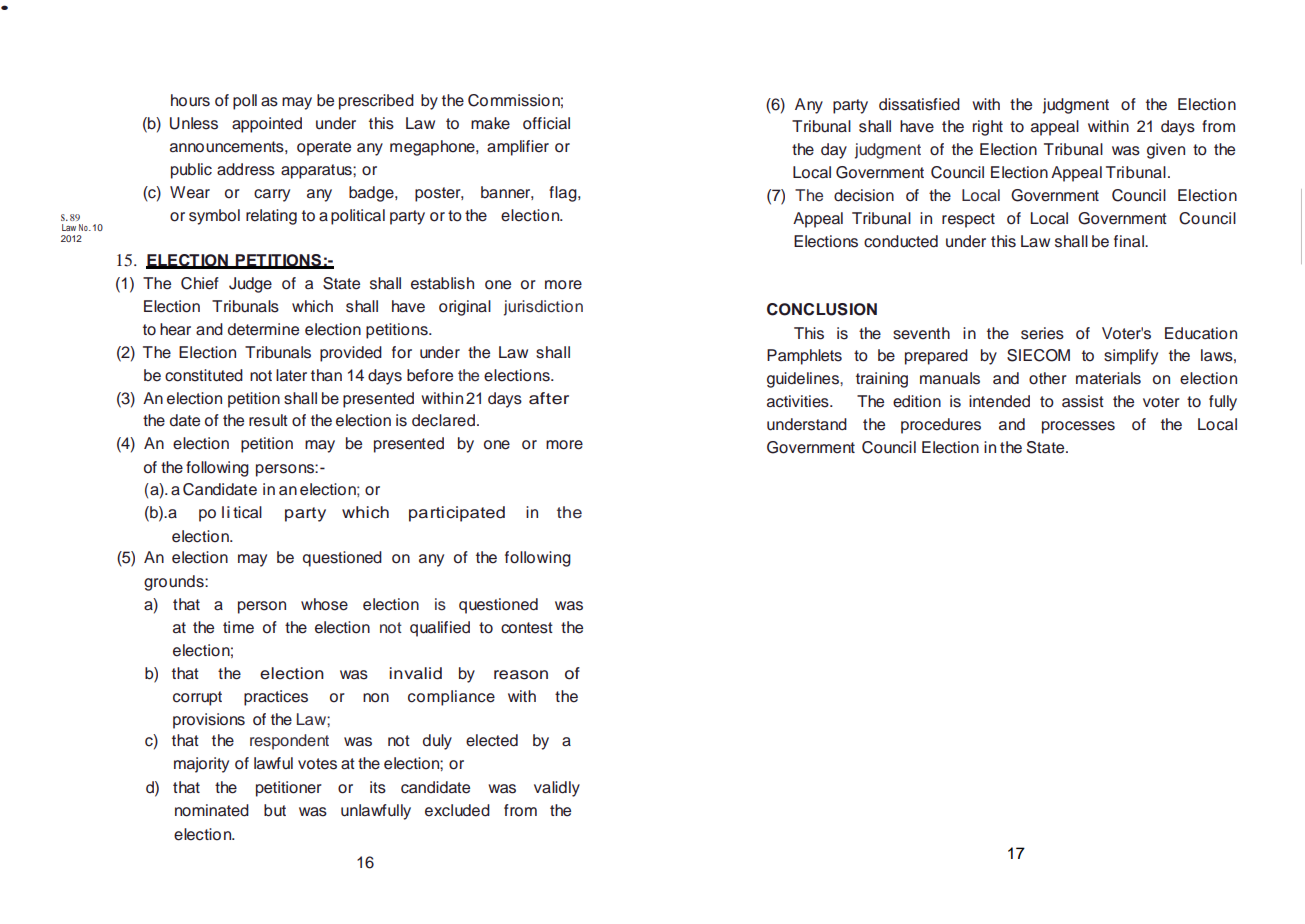 The width and height of the page is (1305, 924). I want to click on activities, so click(799, 401).
